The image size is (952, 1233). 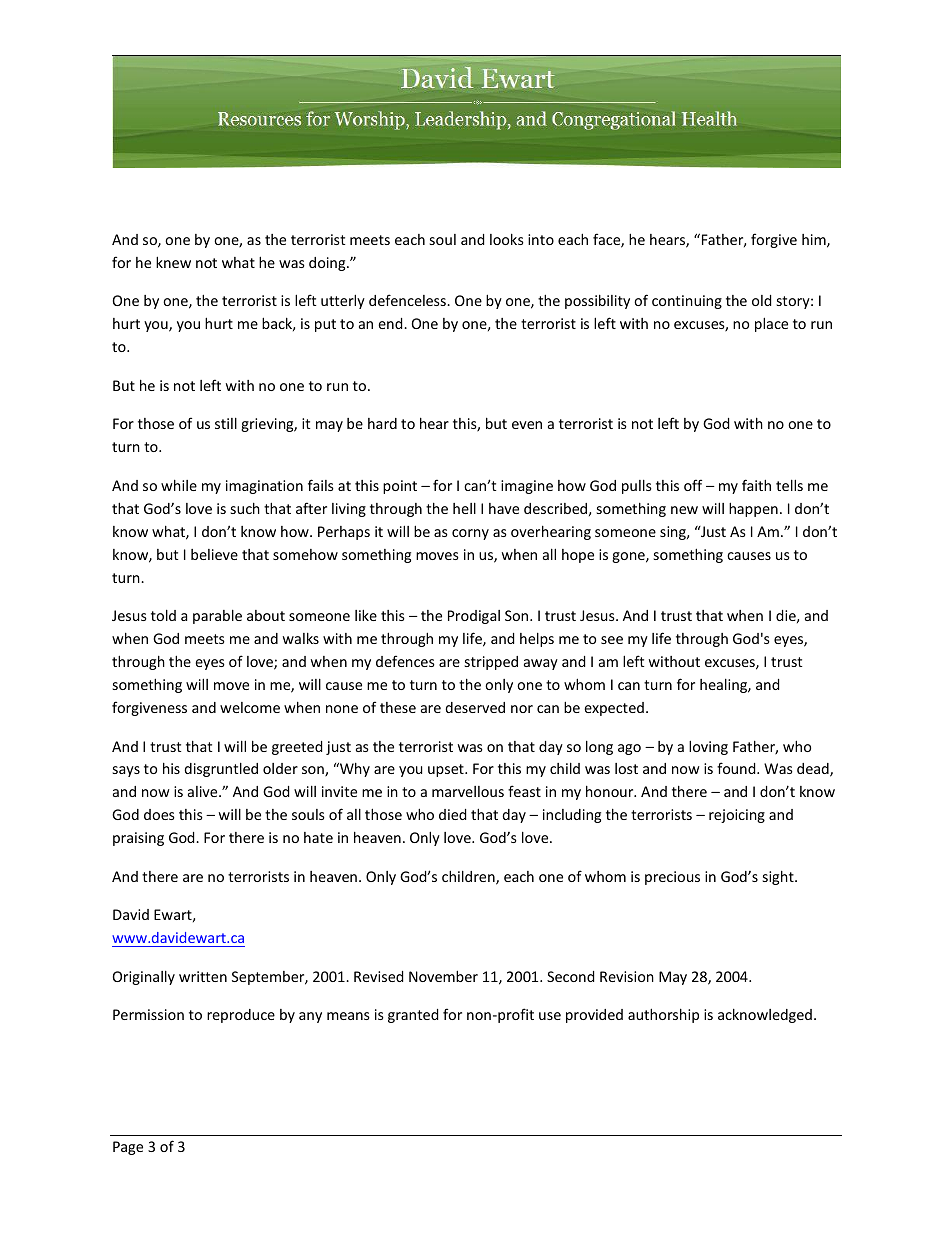 I want to click on believe, so click(x=214, y=554).
